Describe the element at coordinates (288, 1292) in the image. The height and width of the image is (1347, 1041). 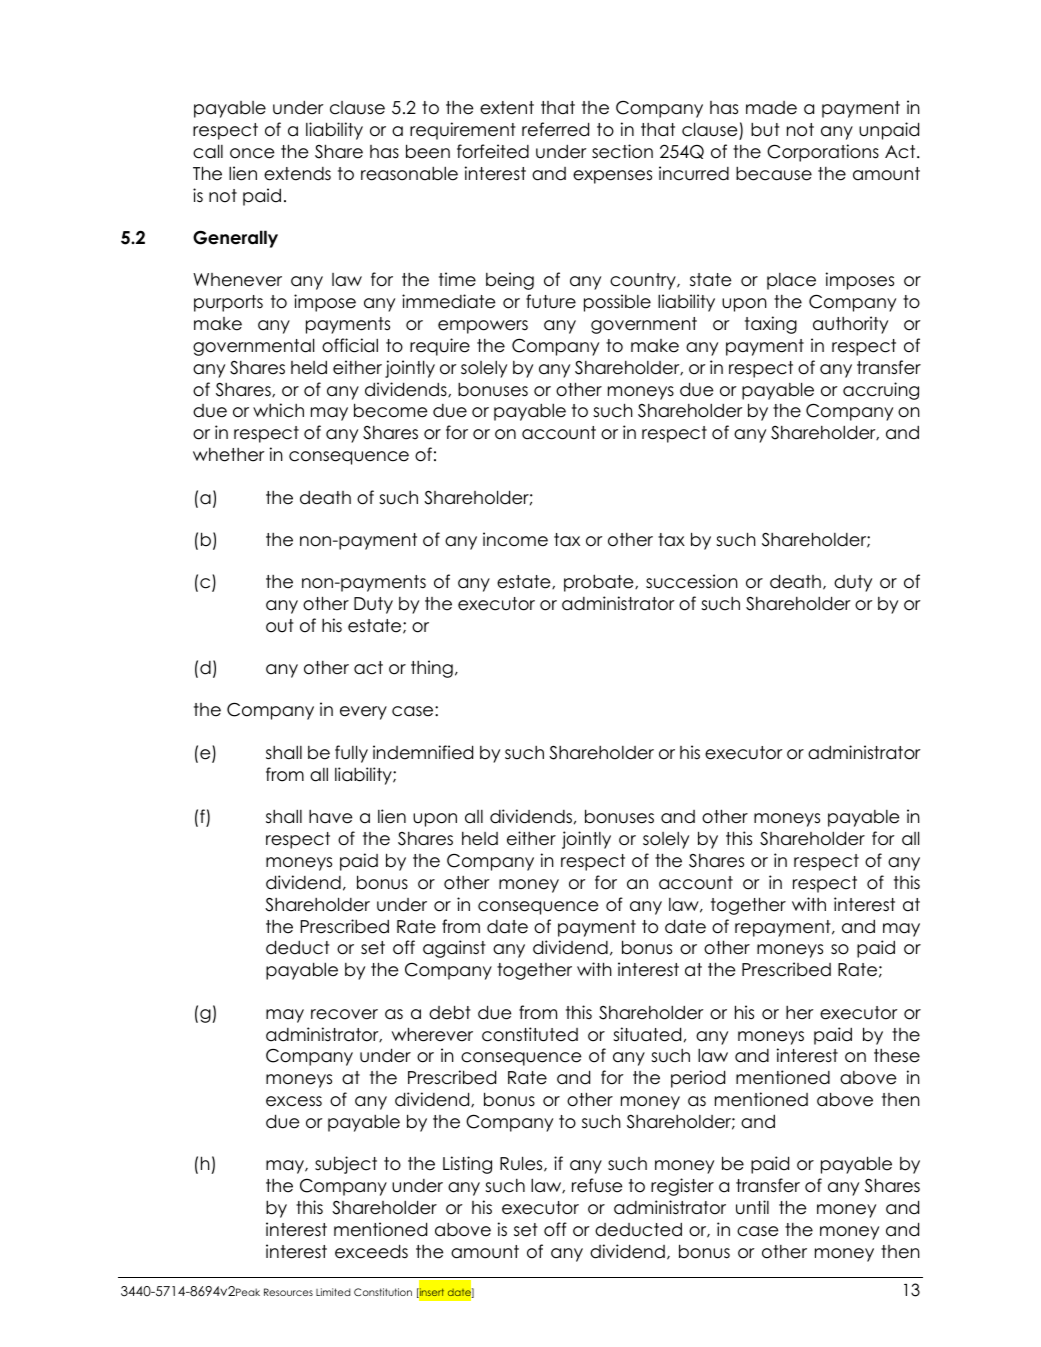
I see `Resources` at that location.
